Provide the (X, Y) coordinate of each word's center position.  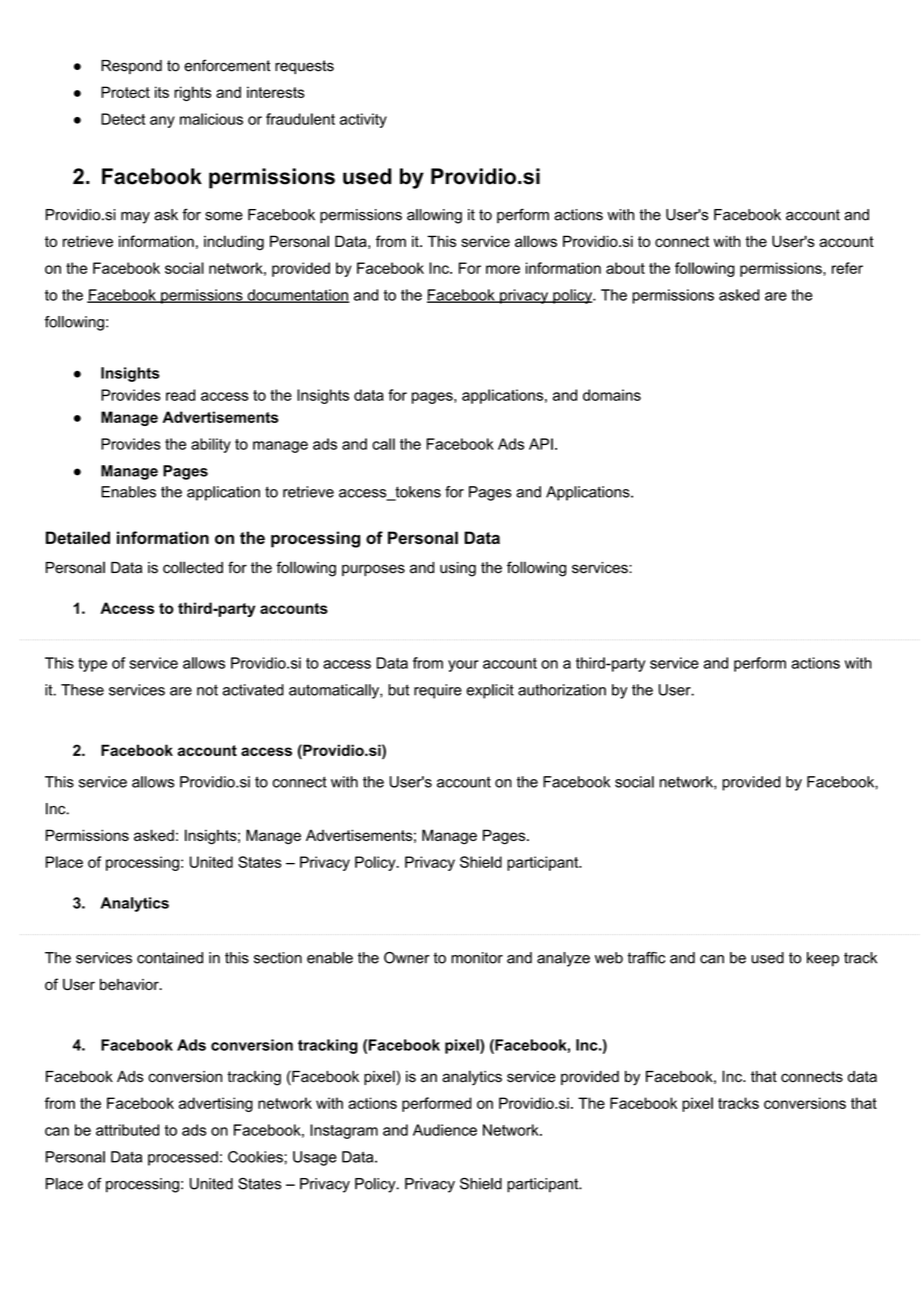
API (541, 444)
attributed (127, 1130)
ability (211, 445)
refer (847, 268)
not (207, 690)
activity (363, 120)
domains (612, 395)
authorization (562, 690)
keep (823, 959)
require (438, 691)
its (162, 92)
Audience (445, 1130)
